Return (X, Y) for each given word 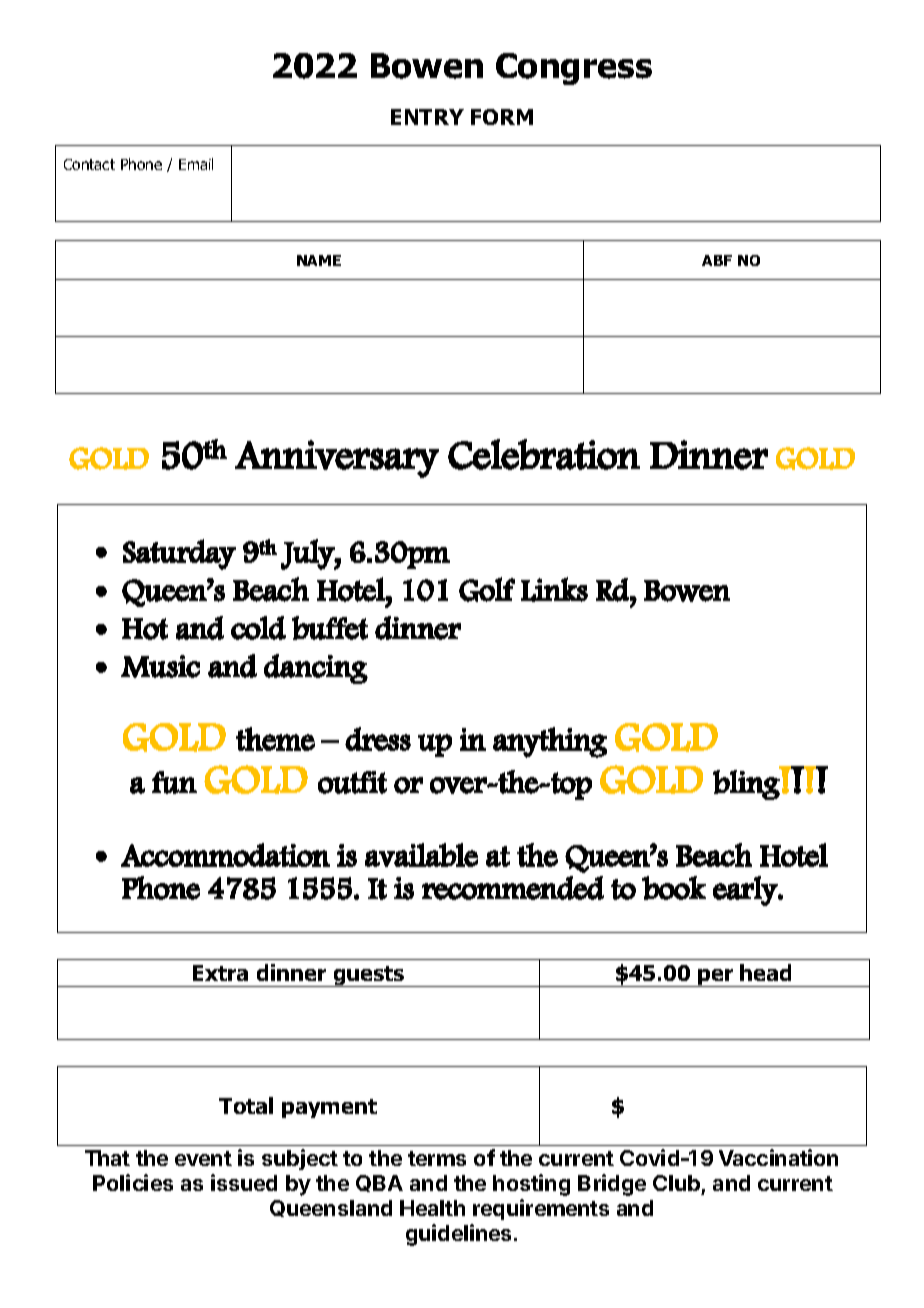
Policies (133, 1182)
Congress (574, 69)
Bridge (612, 1185)
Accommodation (225, 855)
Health (432, 1208)
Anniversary (337, 459)
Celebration (544, 454)
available (421, 855)
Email (196, 164)
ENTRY (427, 117)
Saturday (179, 554)
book (674, 888)
